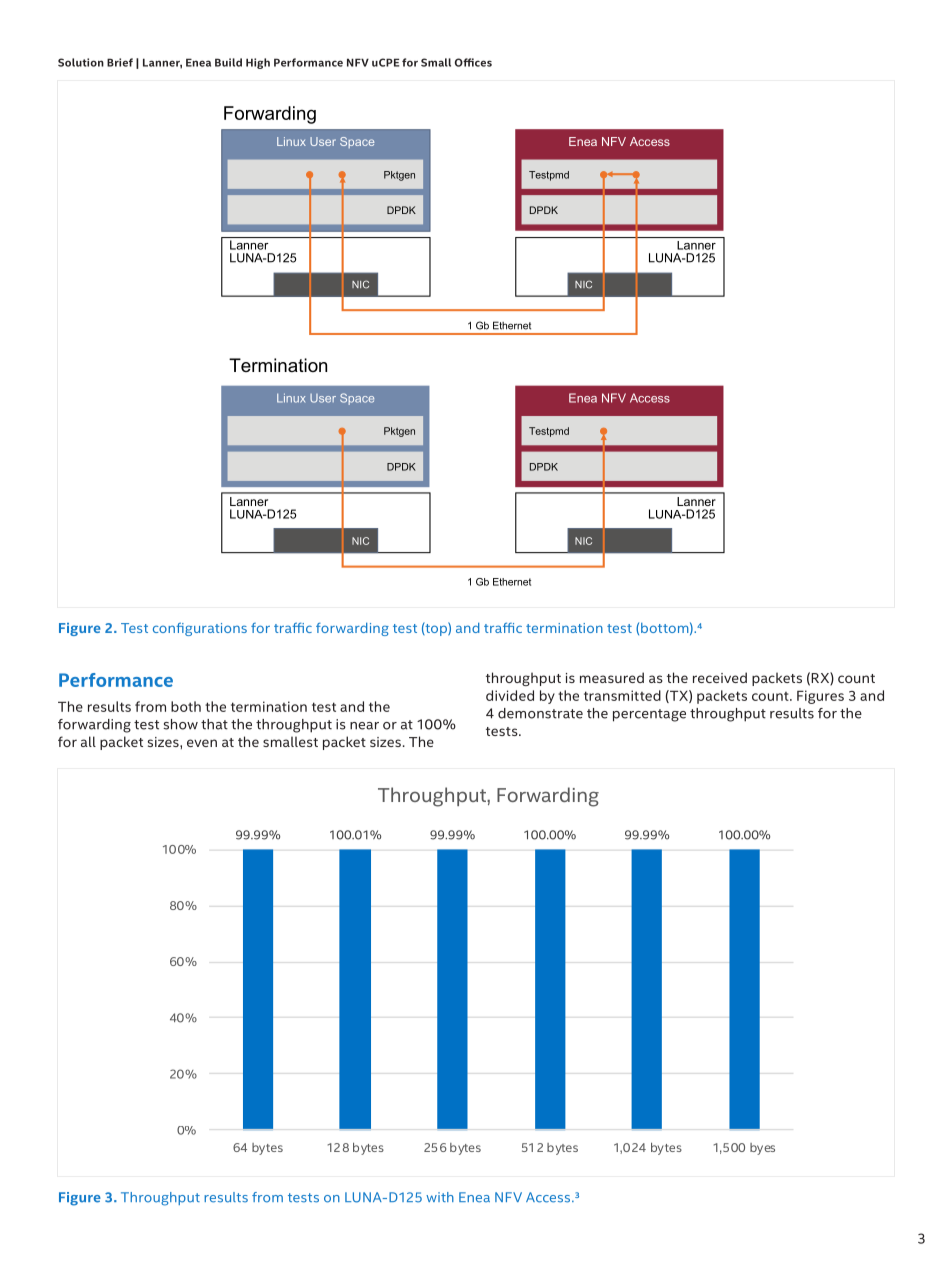  Describe the element at coordinates (720, 677) in the image. I see `received` at that location.
